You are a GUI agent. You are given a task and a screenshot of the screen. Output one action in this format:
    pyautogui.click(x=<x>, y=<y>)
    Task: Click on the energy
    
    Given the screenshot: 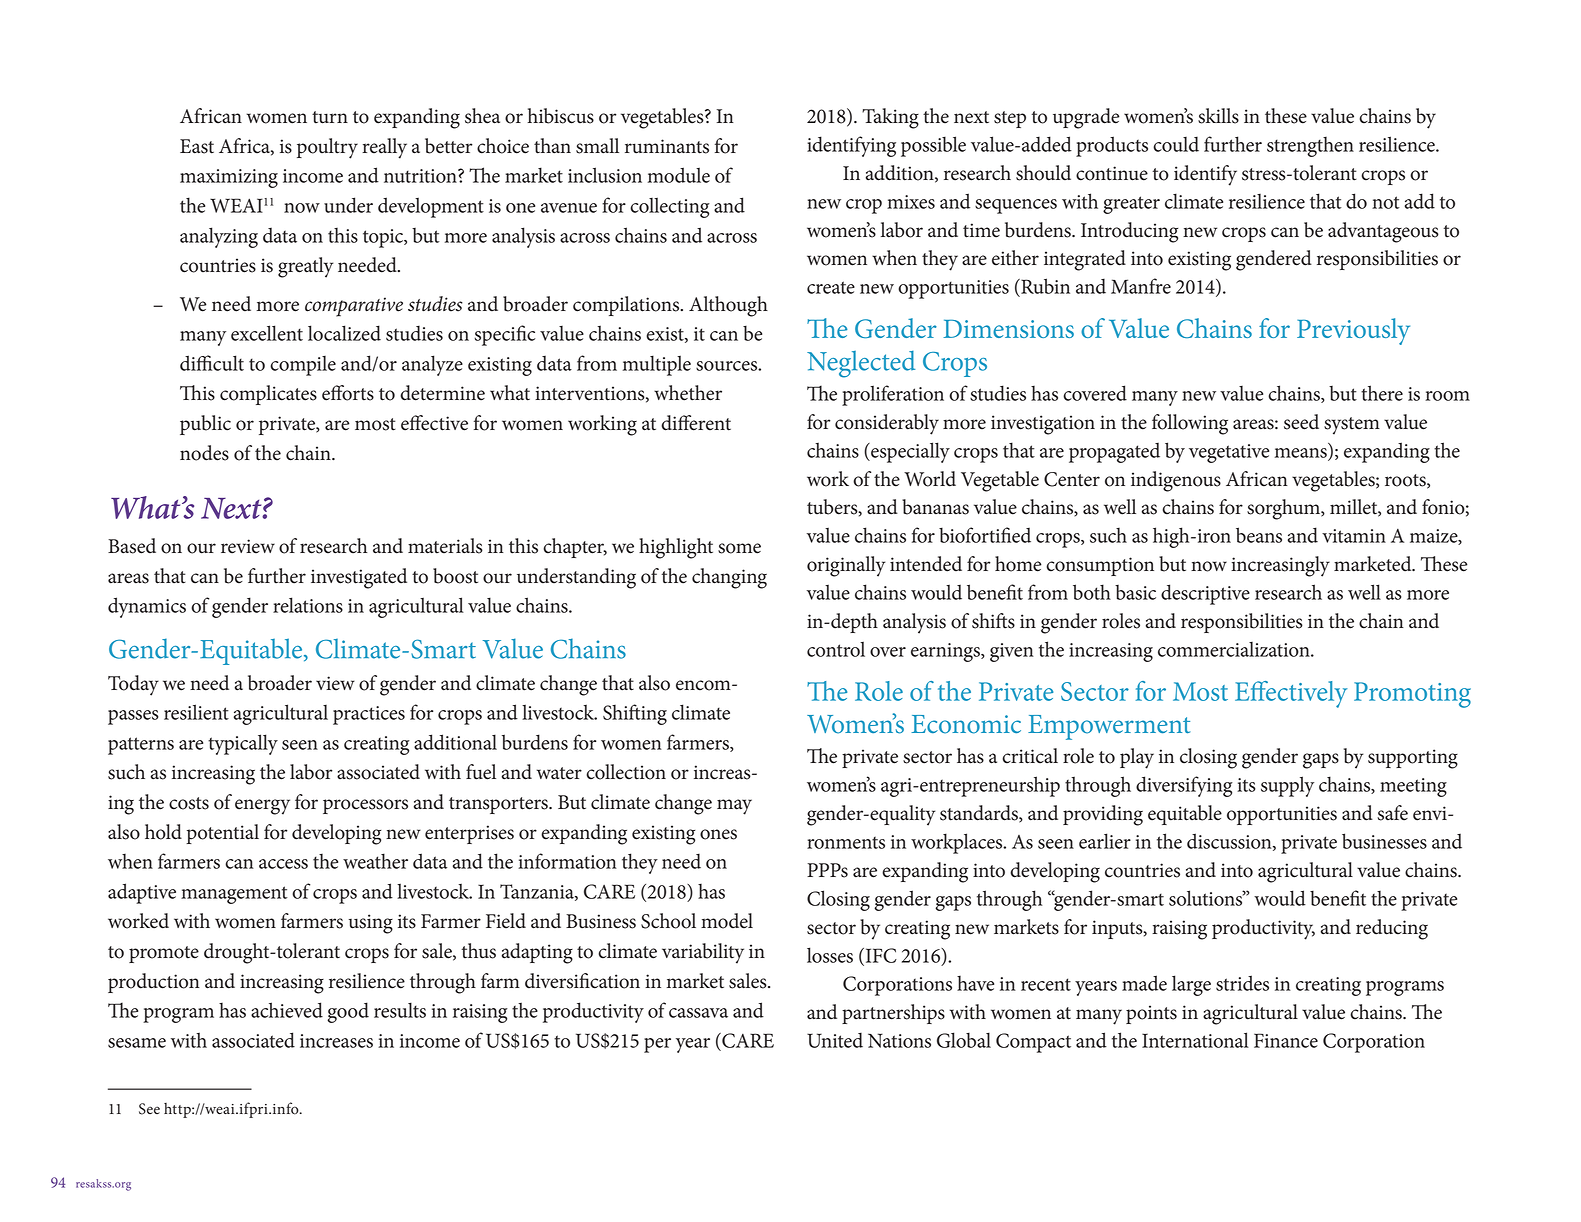 What is the action you would take?
    pyautogui.click(x=262, y=807)
